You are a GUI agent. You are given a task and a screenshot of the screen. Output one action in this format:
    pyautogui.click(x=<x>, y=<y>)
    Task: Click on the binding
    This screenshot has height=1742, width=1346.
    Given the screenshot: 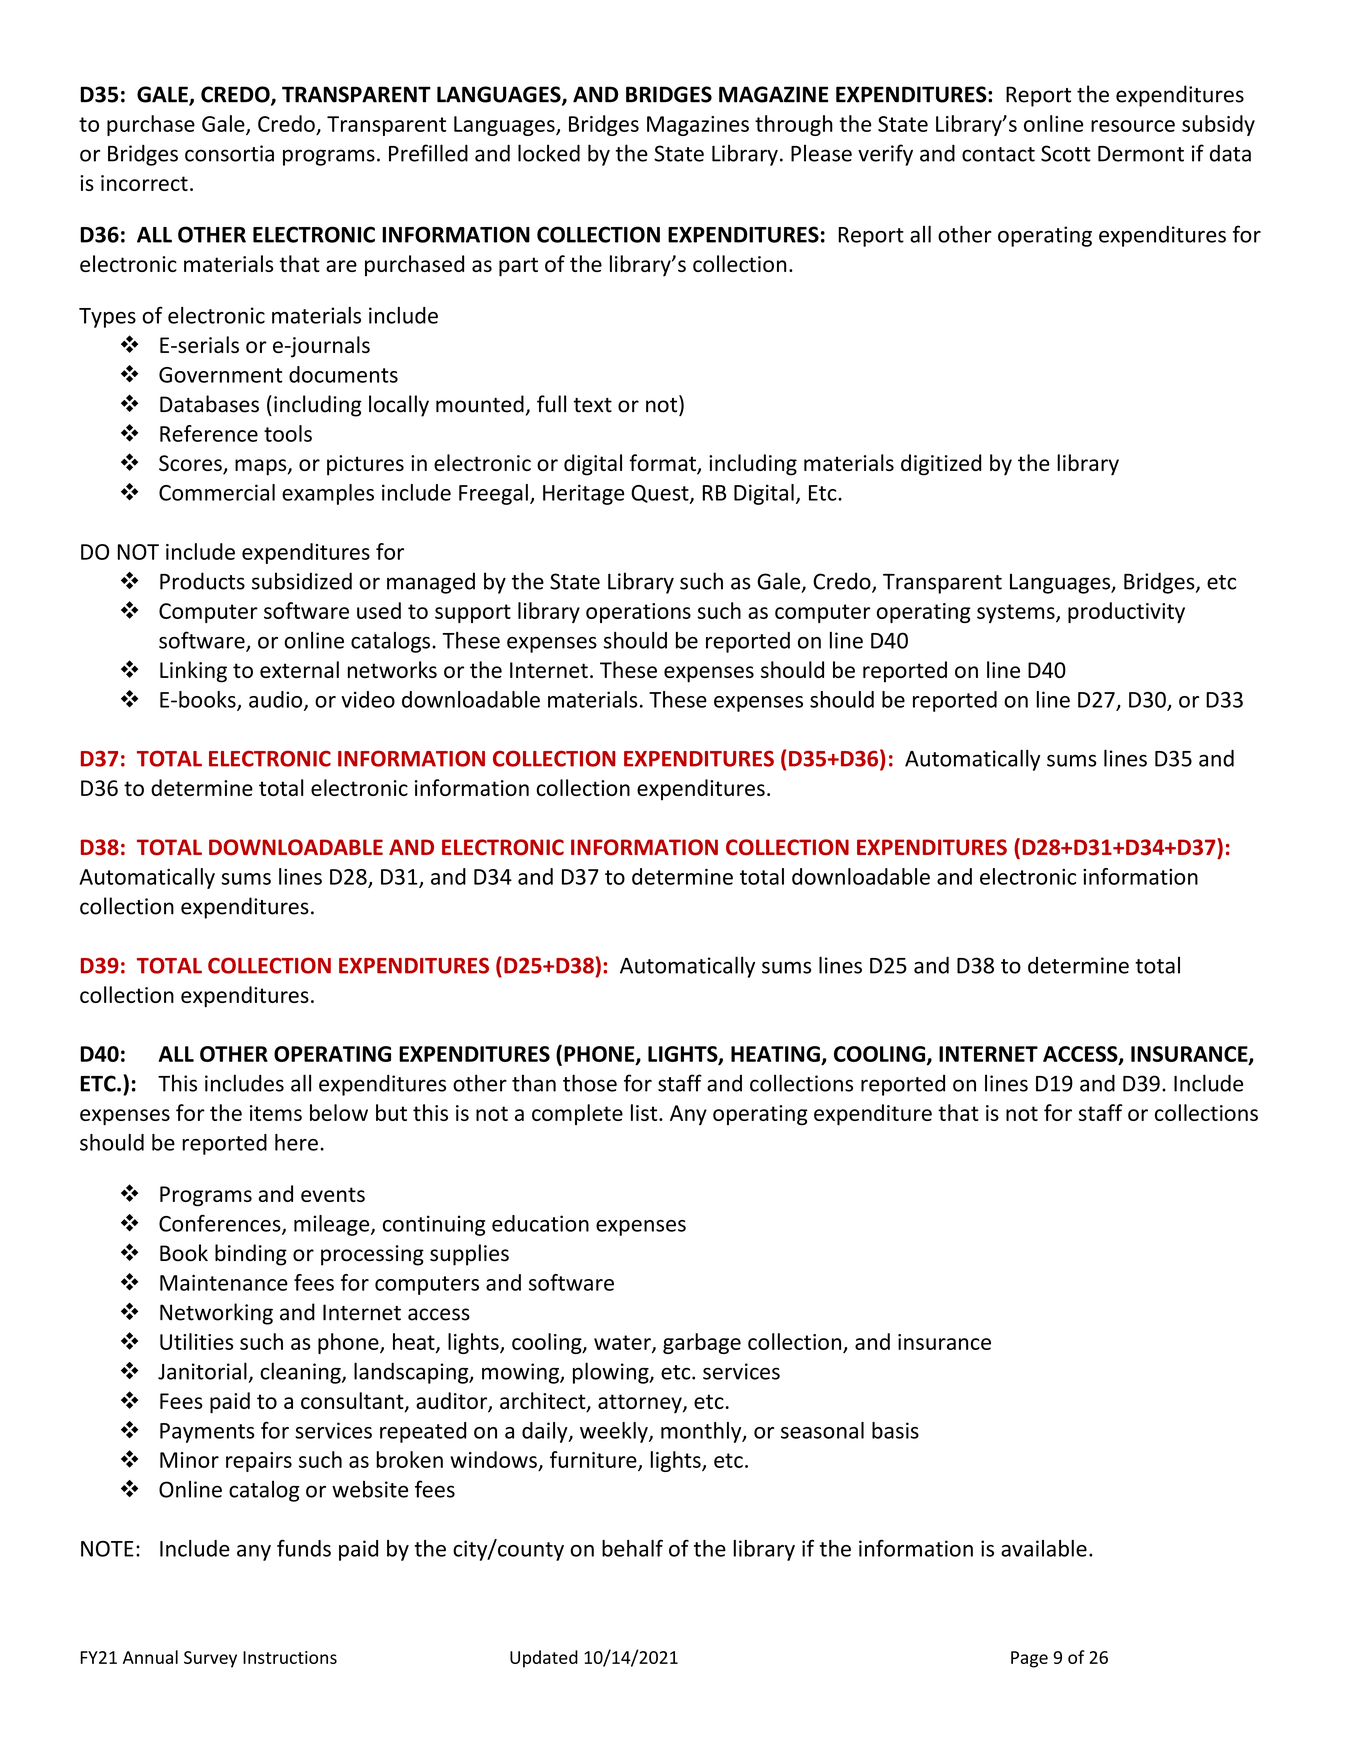 What is the action you would take?
    pyautogui.click(x=251, y=1255)
